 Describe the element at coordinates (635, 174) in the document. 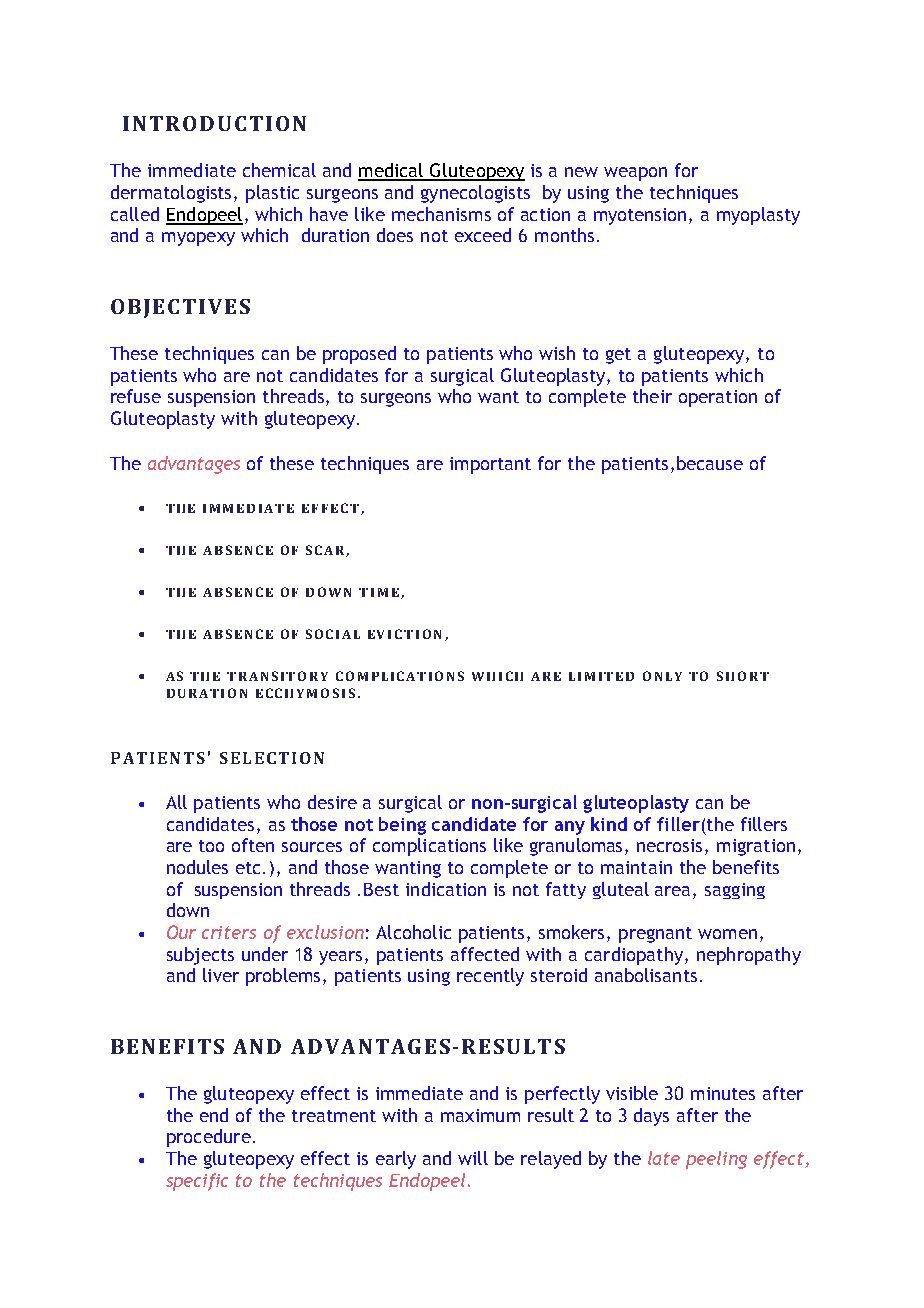

I see `weapon` at that location.
